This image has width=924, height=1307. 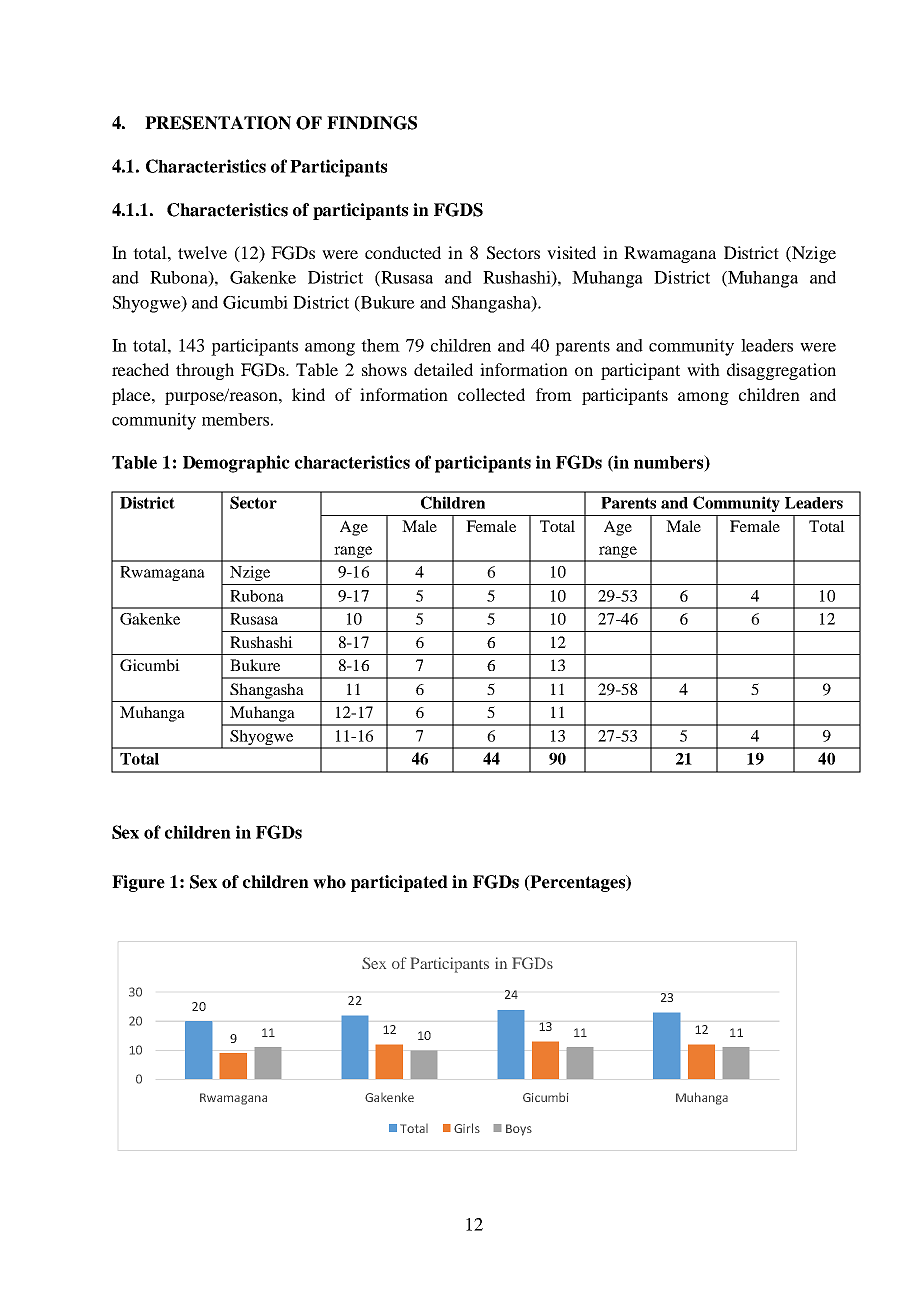 I want to click on Demographic, so click(x=236, y=464).
